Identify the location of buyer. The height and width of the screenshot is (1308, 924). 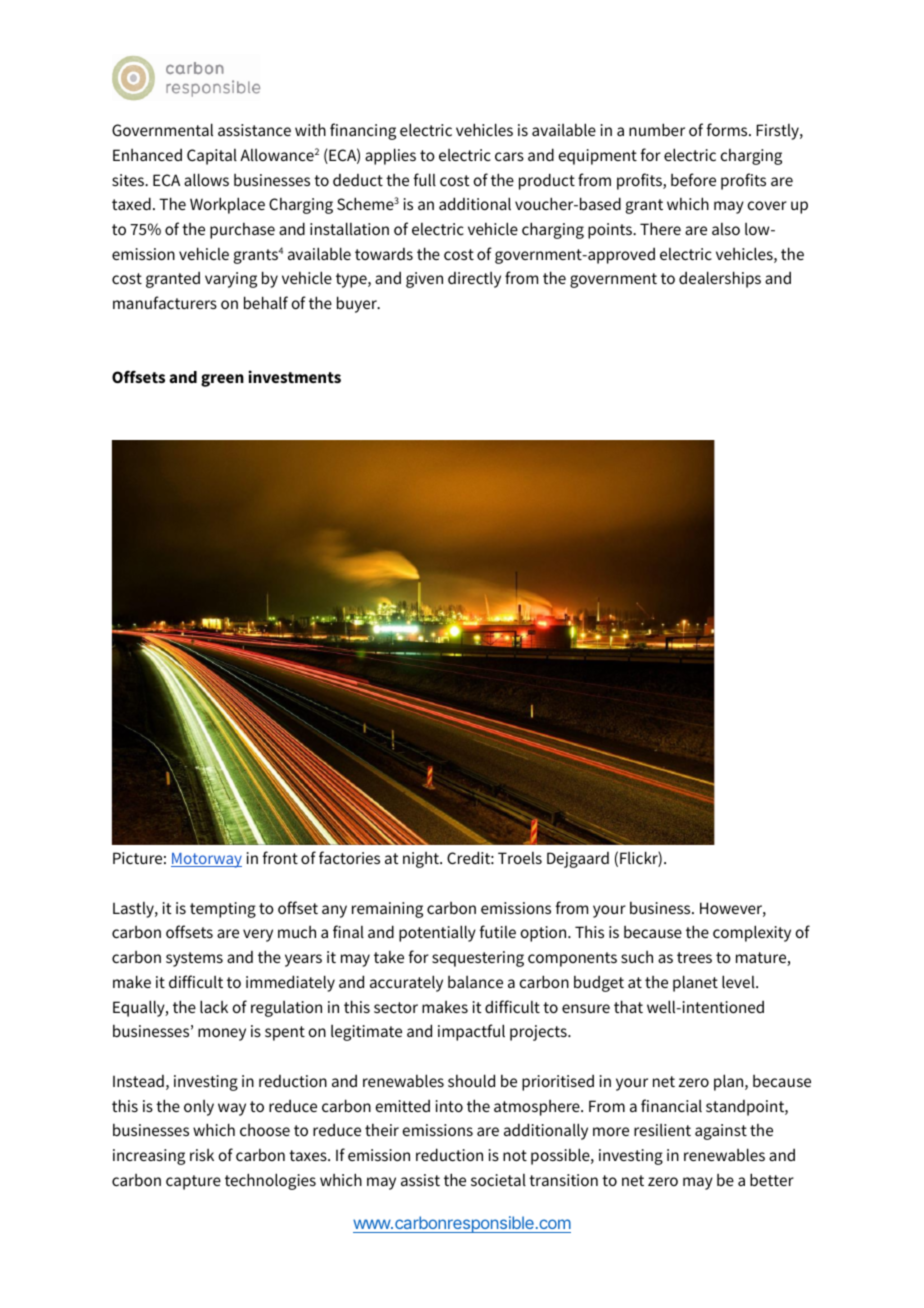
(358, 304).
